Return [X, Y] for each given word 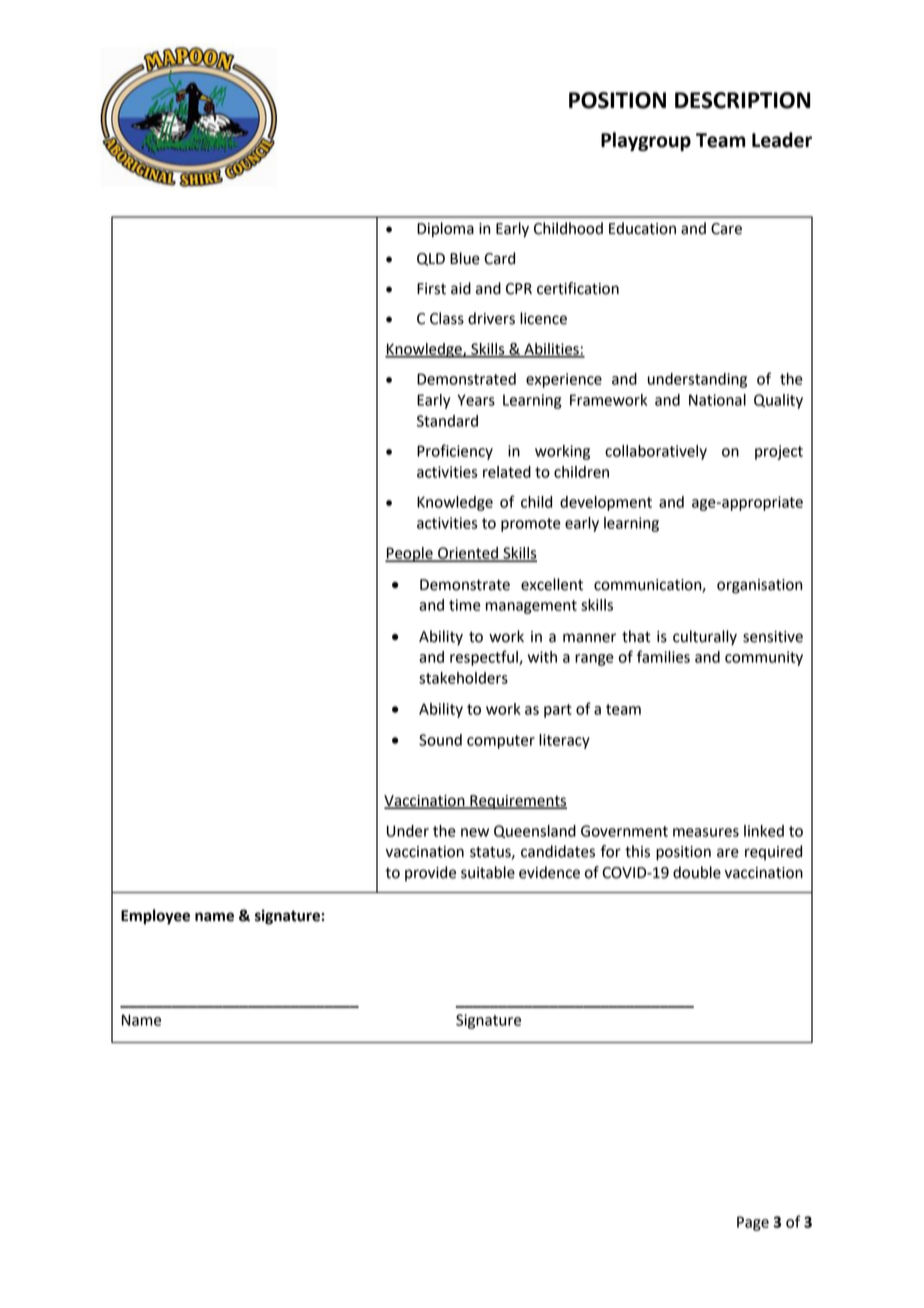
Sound [440, 740]
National [717, 400]
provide [430, 873]
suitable [488, 872]
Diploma [445, 230]
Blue [465, 258]
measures [706, 832]
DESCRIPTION [742, 100]
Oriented [468, 554]
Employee [155, 917]
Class [447, 318]
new [475, 832]
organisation [759, 586]
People [410, 554]
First [431, 289]
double [697, 872]
